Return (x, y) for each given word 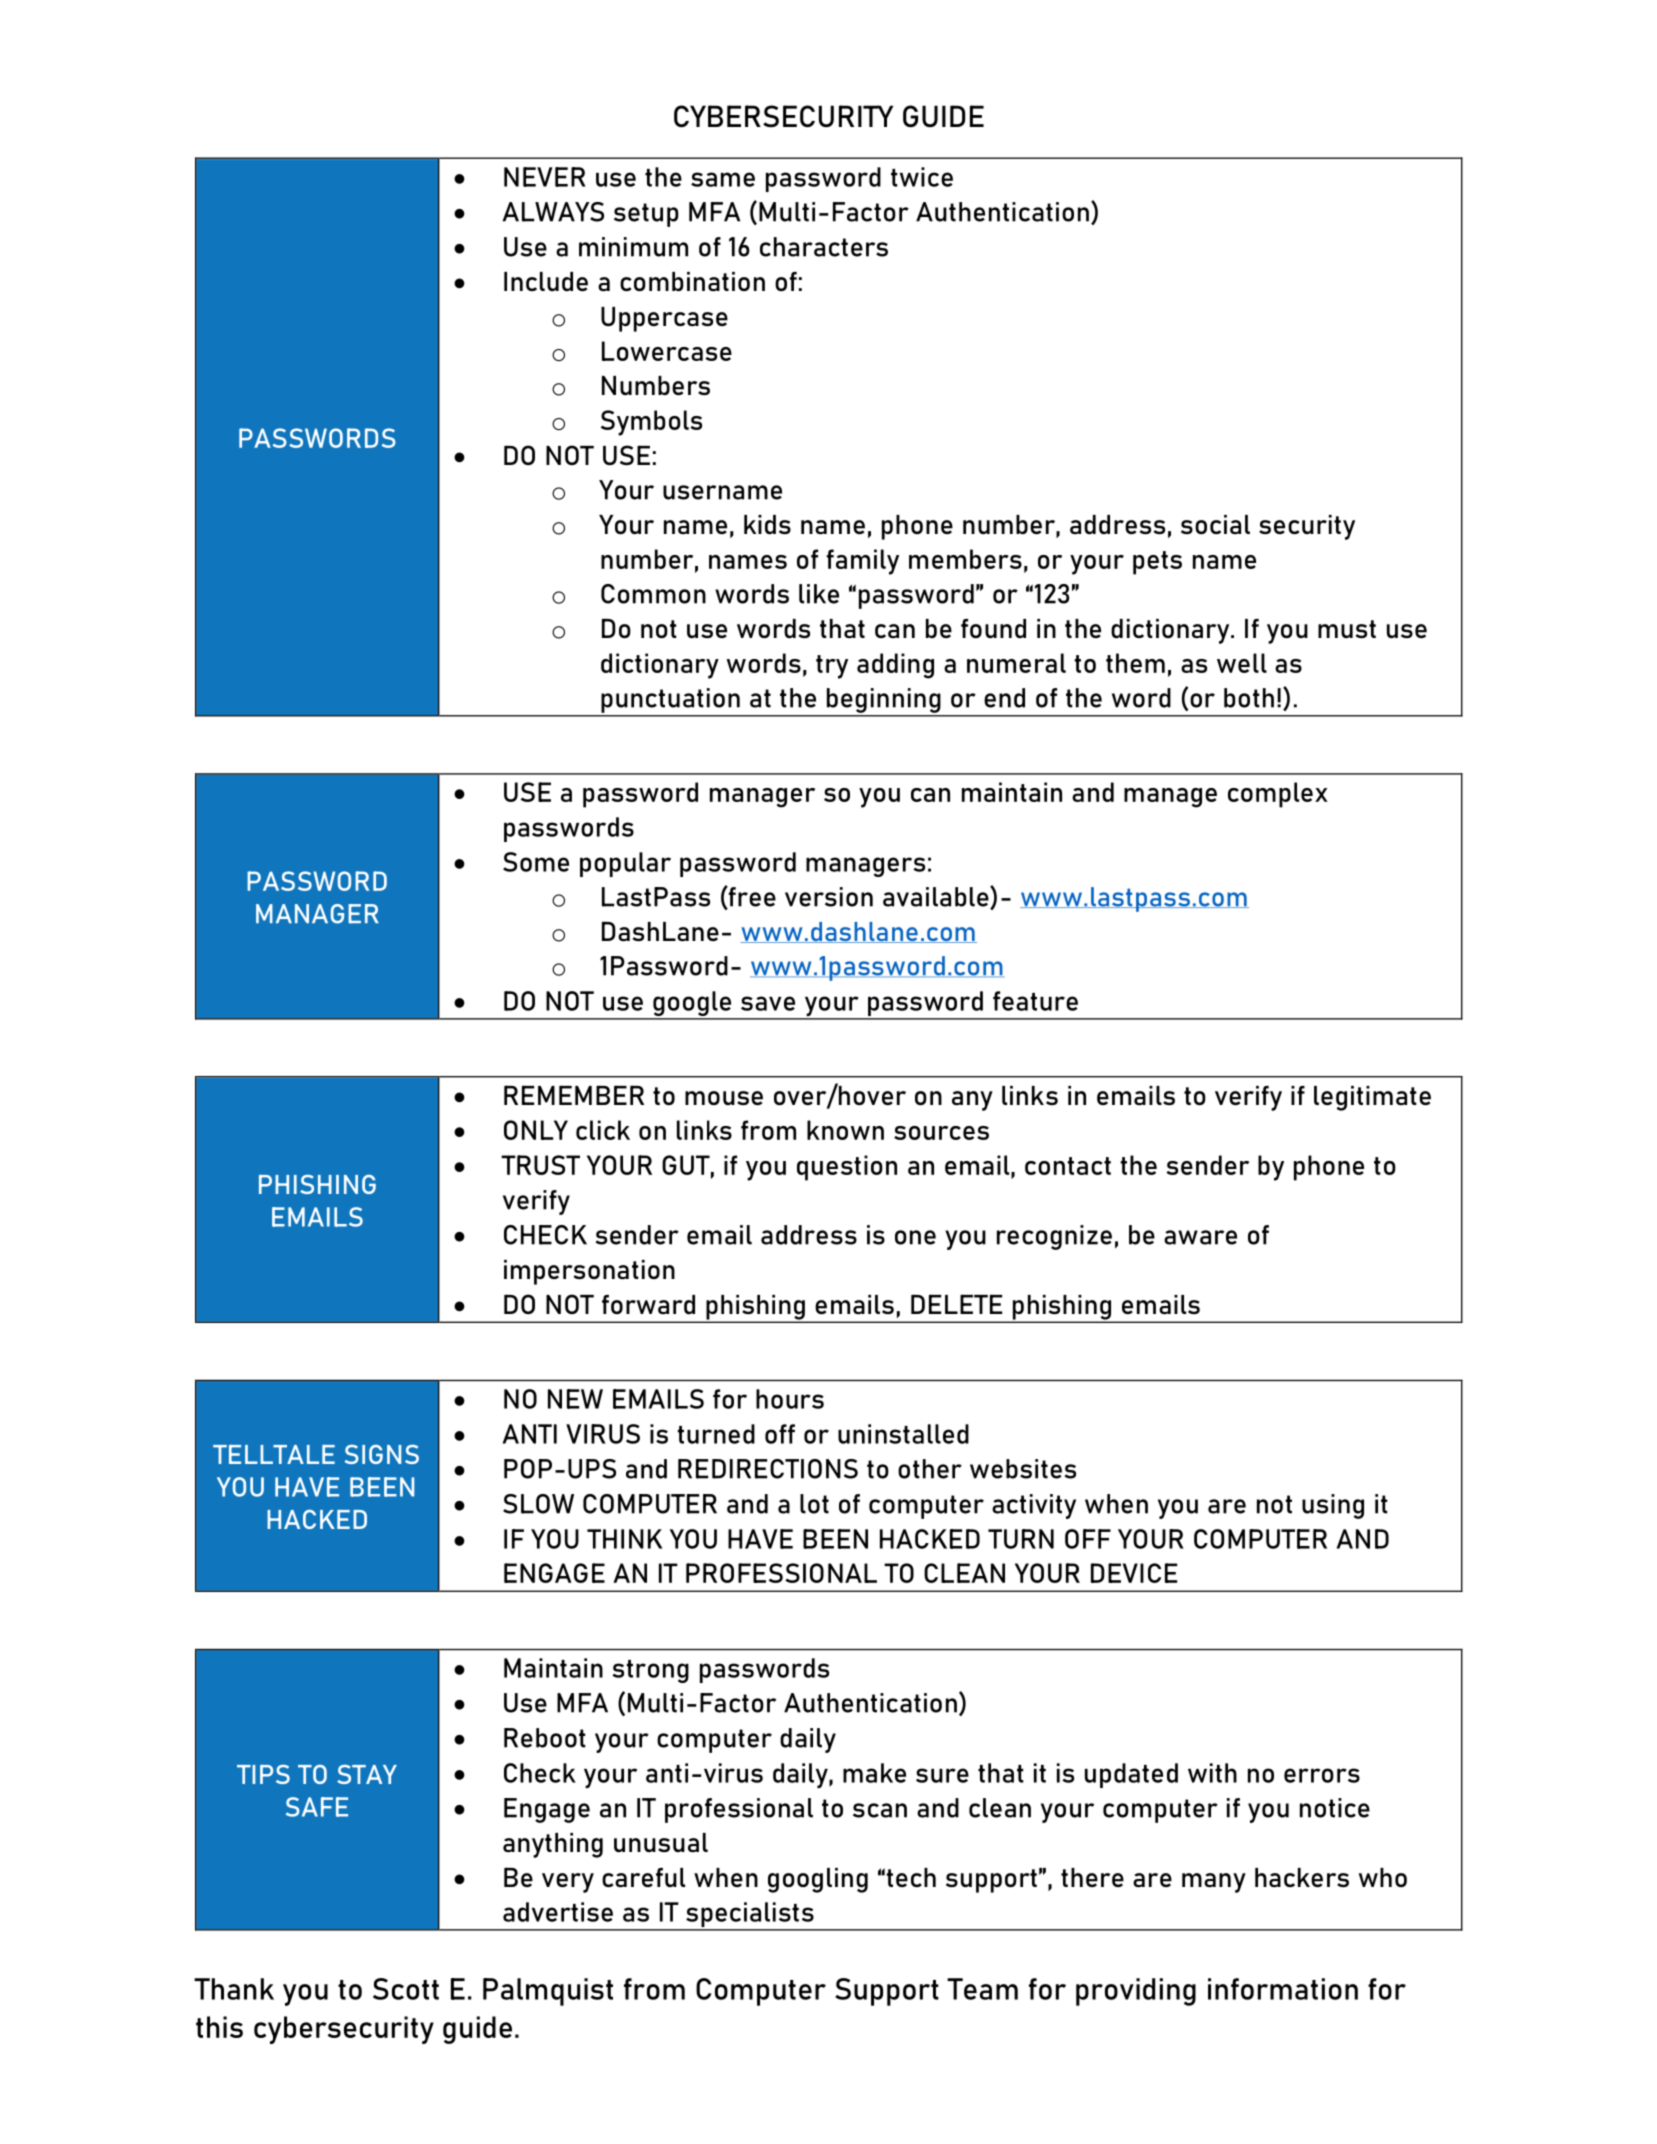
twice (922, 177)
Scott (406, 1989)
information (1283, 1989)
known (845, 1130)
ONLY (536, 1130)
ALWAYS (553, 212)
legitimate (1372, 1098)
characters (824, 247)
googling (818, 1880)
